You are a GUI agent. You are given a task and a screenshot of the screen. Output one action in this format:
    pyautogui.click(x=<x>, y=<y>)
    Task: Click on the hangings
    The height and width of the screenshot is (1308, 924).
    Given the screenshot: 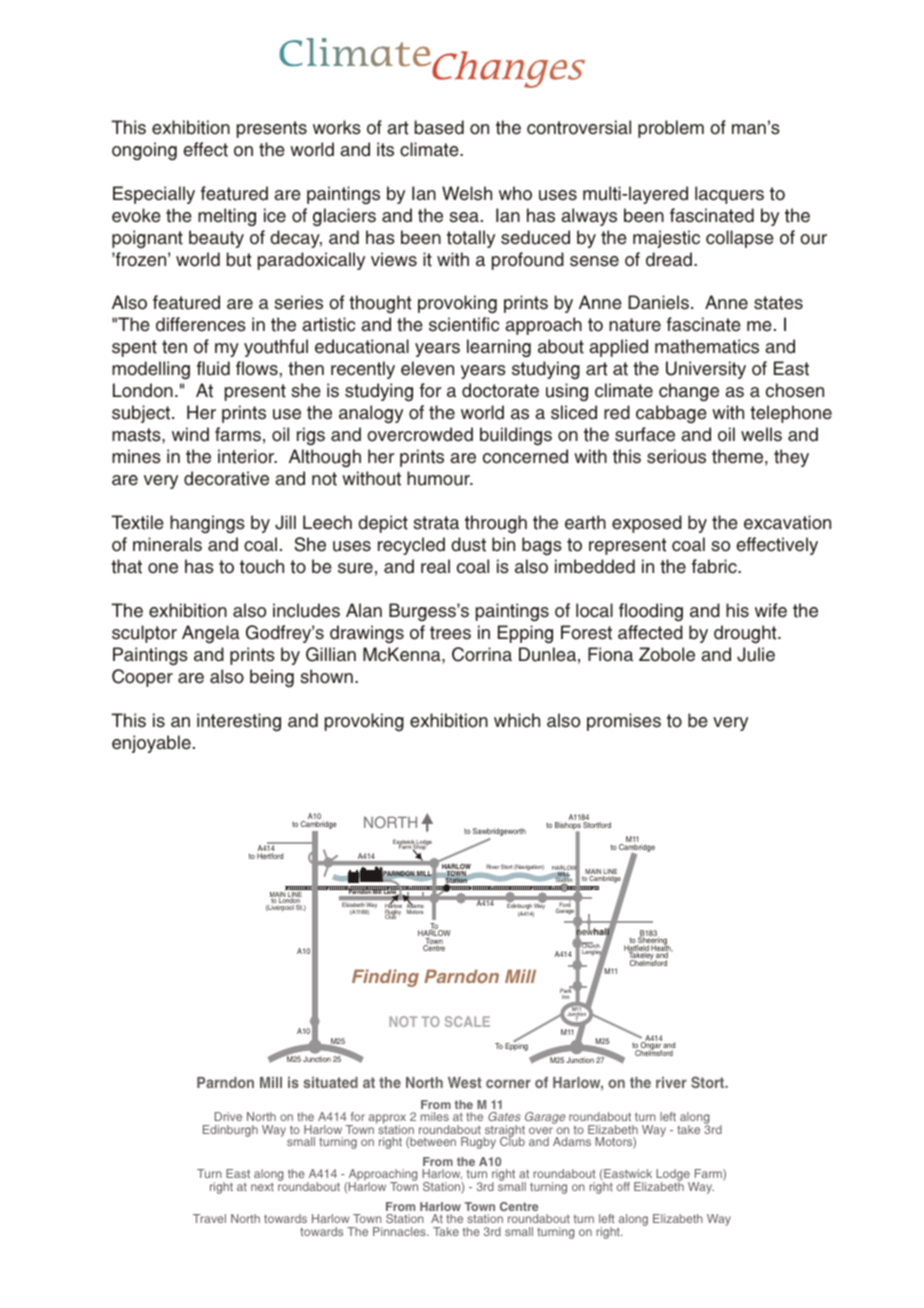 What is the action you would take?
    pyautogui.click(x=207, y=524)
